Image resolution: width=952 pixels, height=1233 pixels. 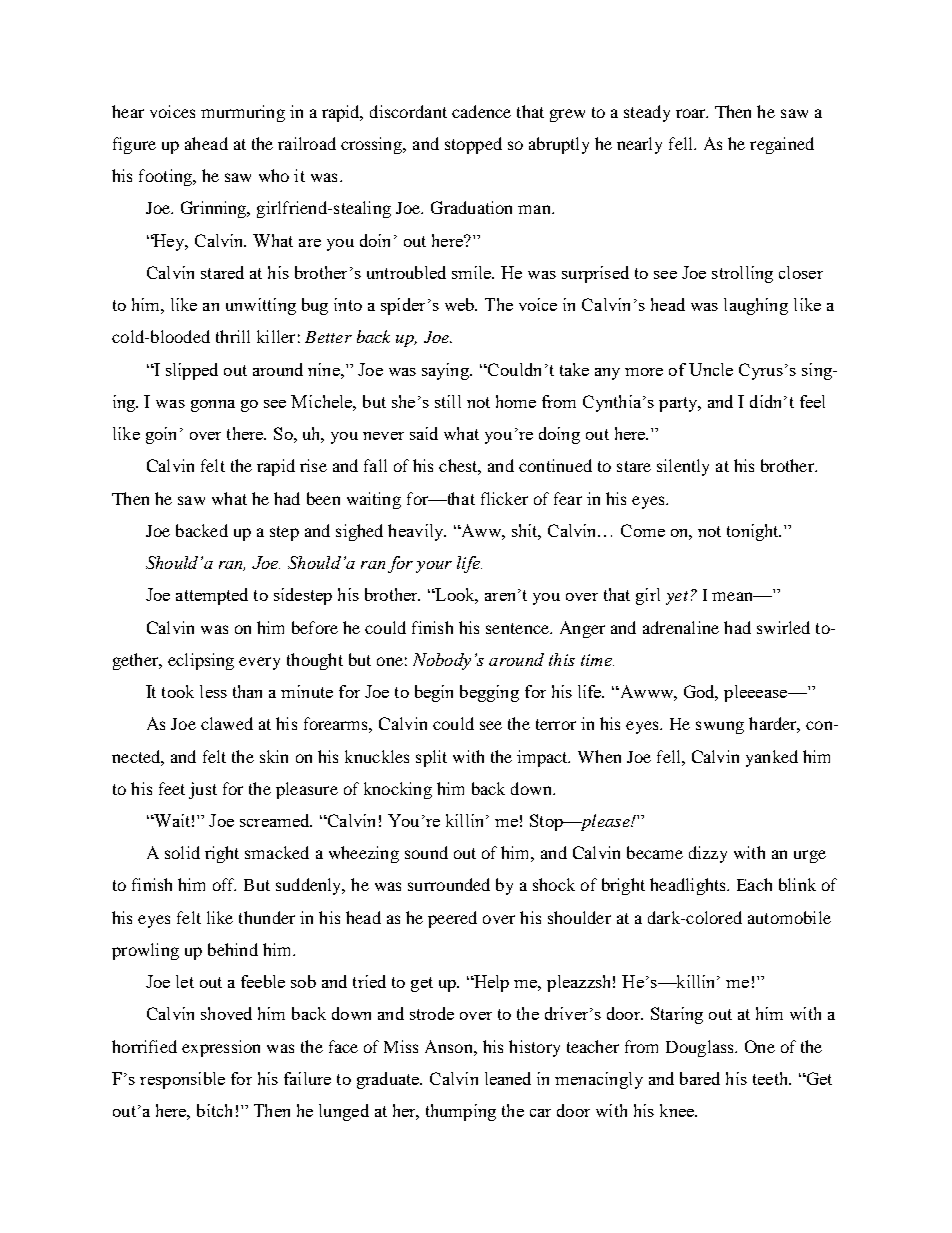 What do you see at coordinates (161, 435) in the screenshot?
I see `goin` at bounding box center [161, 435].
